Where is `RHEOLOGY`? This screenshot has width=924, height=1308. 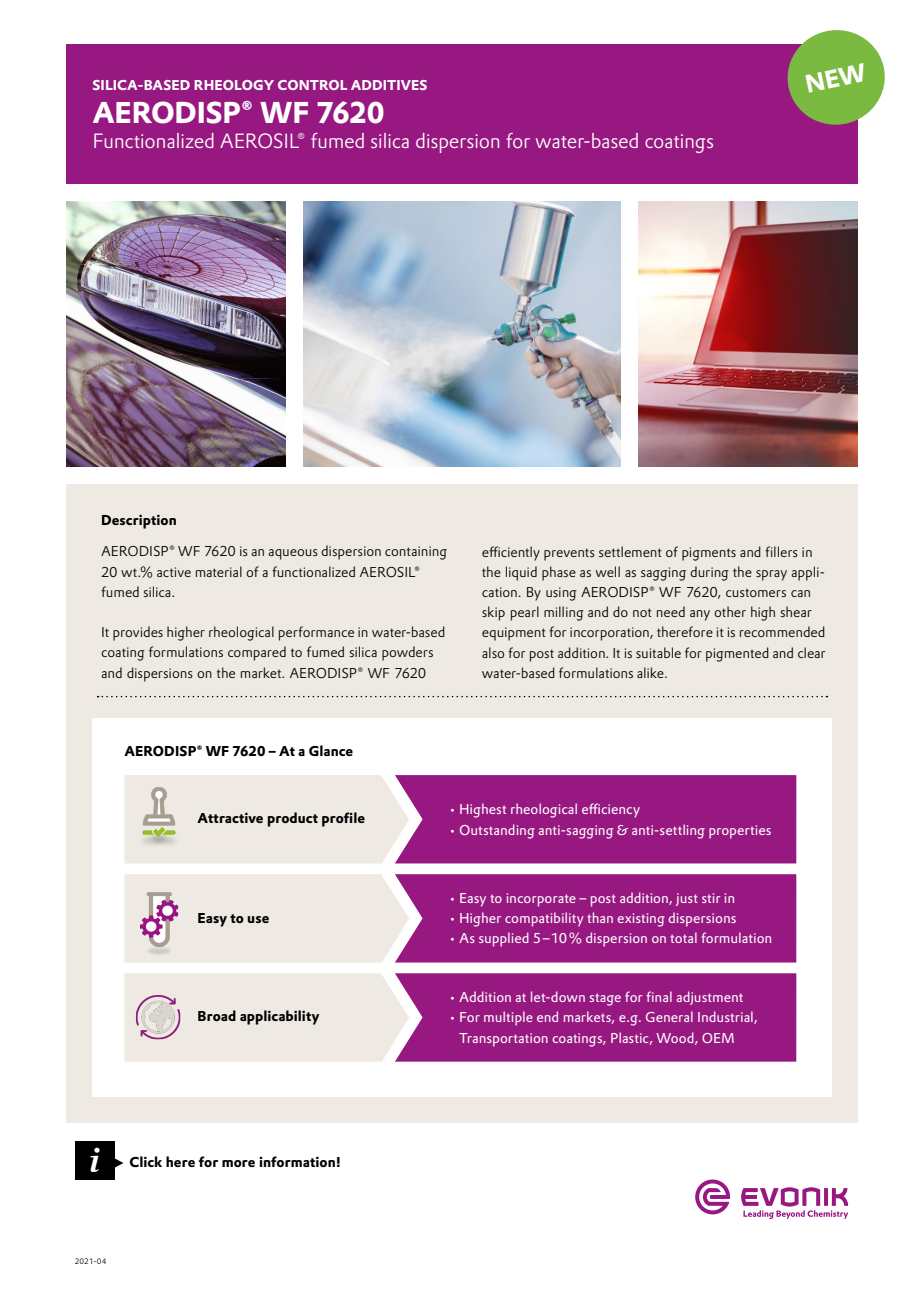
RHEOLOGY is located at coordinates (234, 85).
